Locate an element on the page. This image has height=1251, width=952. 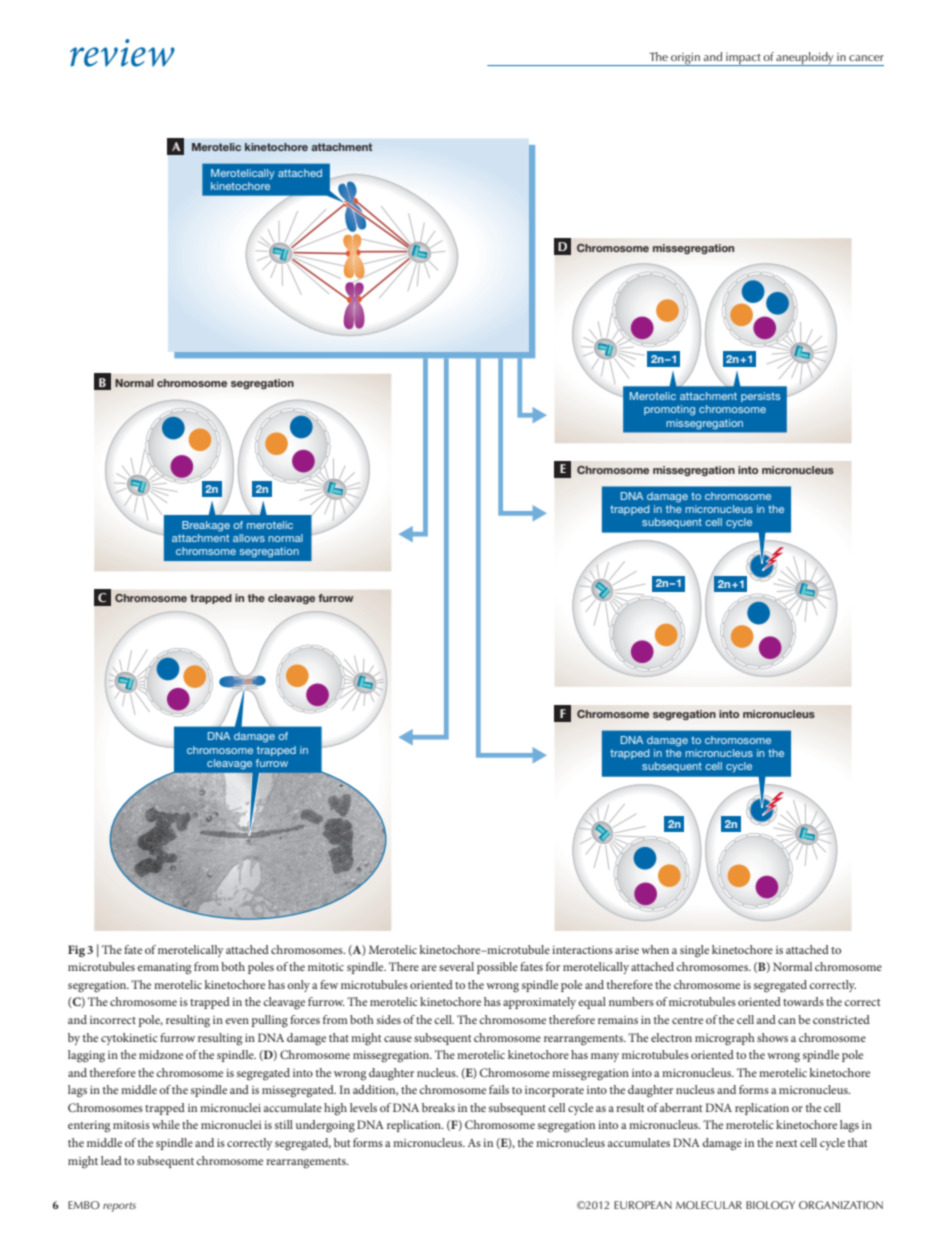
Breakage is located at coordinates (206, 526).
